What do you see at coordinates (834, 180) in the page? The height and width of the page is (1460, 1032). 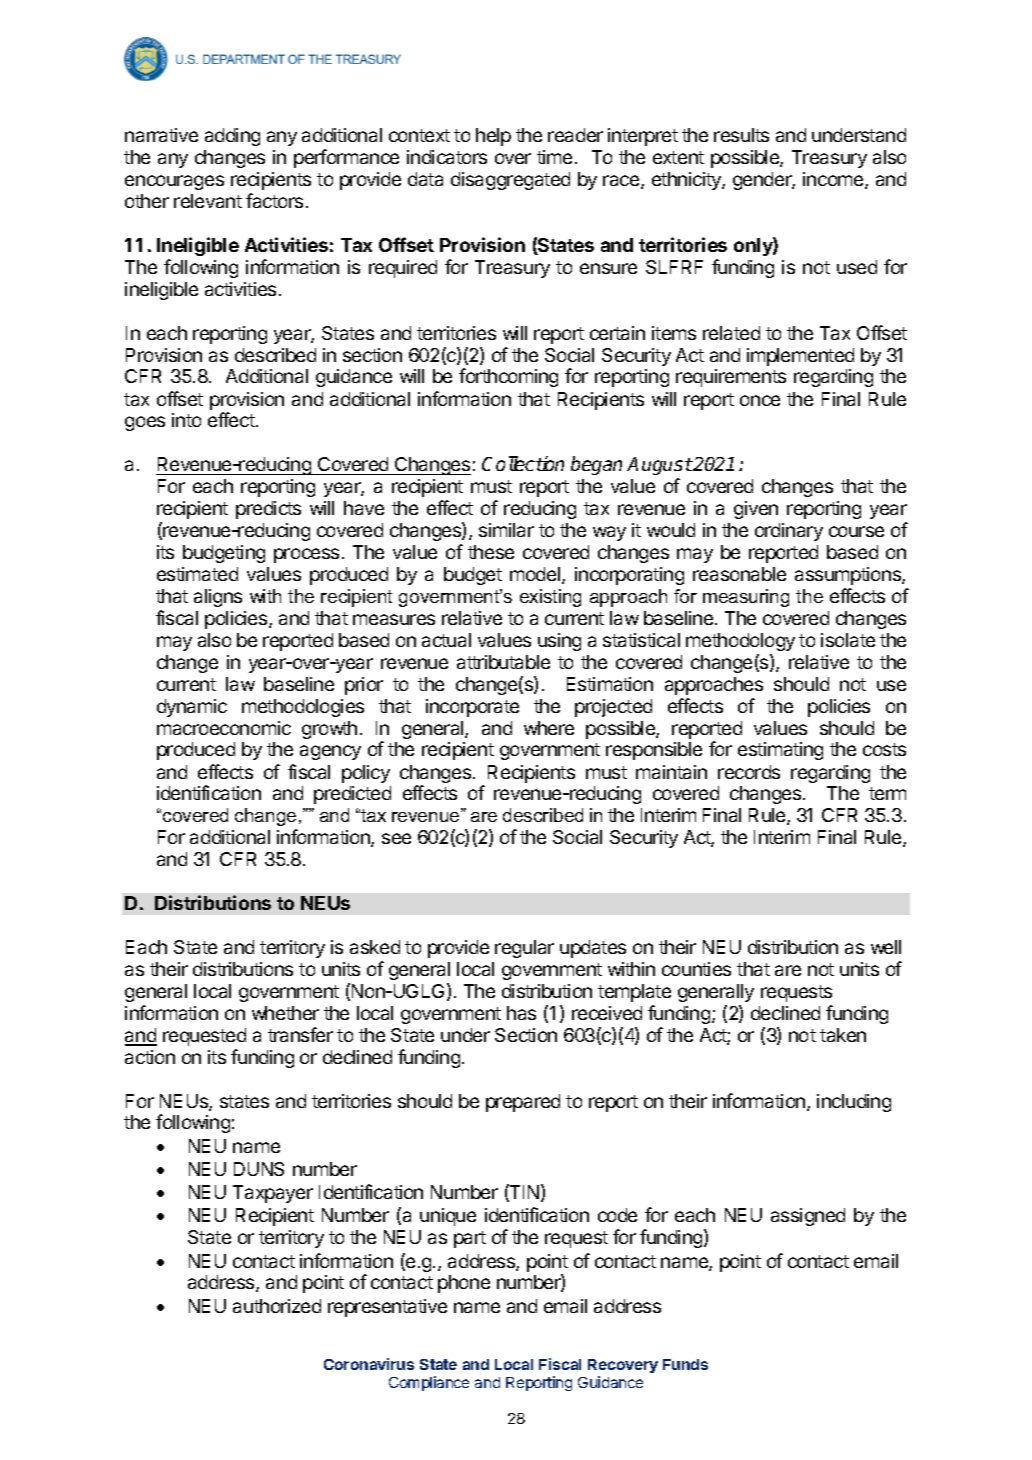 I see `income` at bounding box center [834, 180].
